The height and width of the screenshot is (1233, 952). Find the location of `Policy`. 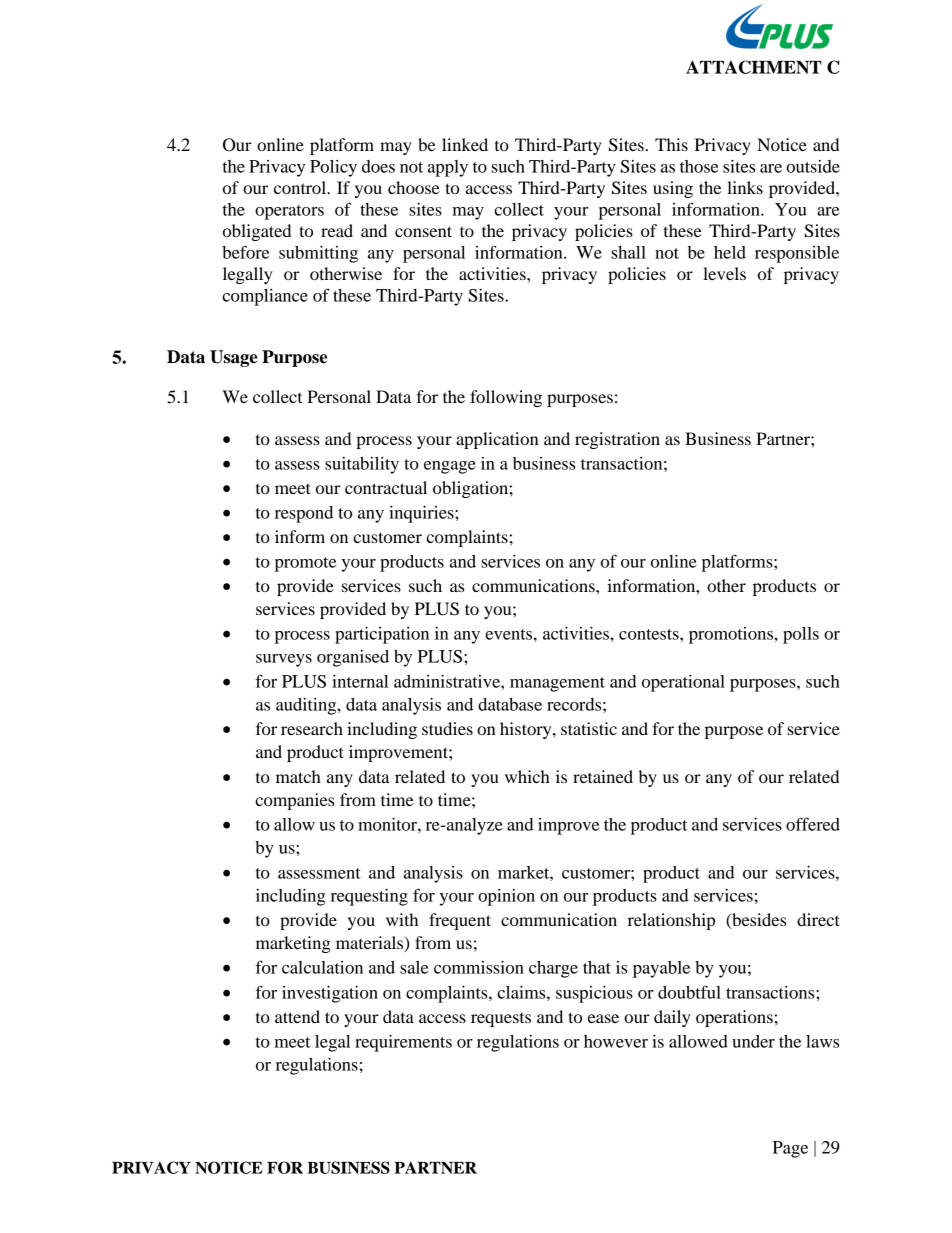

Policy is located at coordinates (333, 168).
